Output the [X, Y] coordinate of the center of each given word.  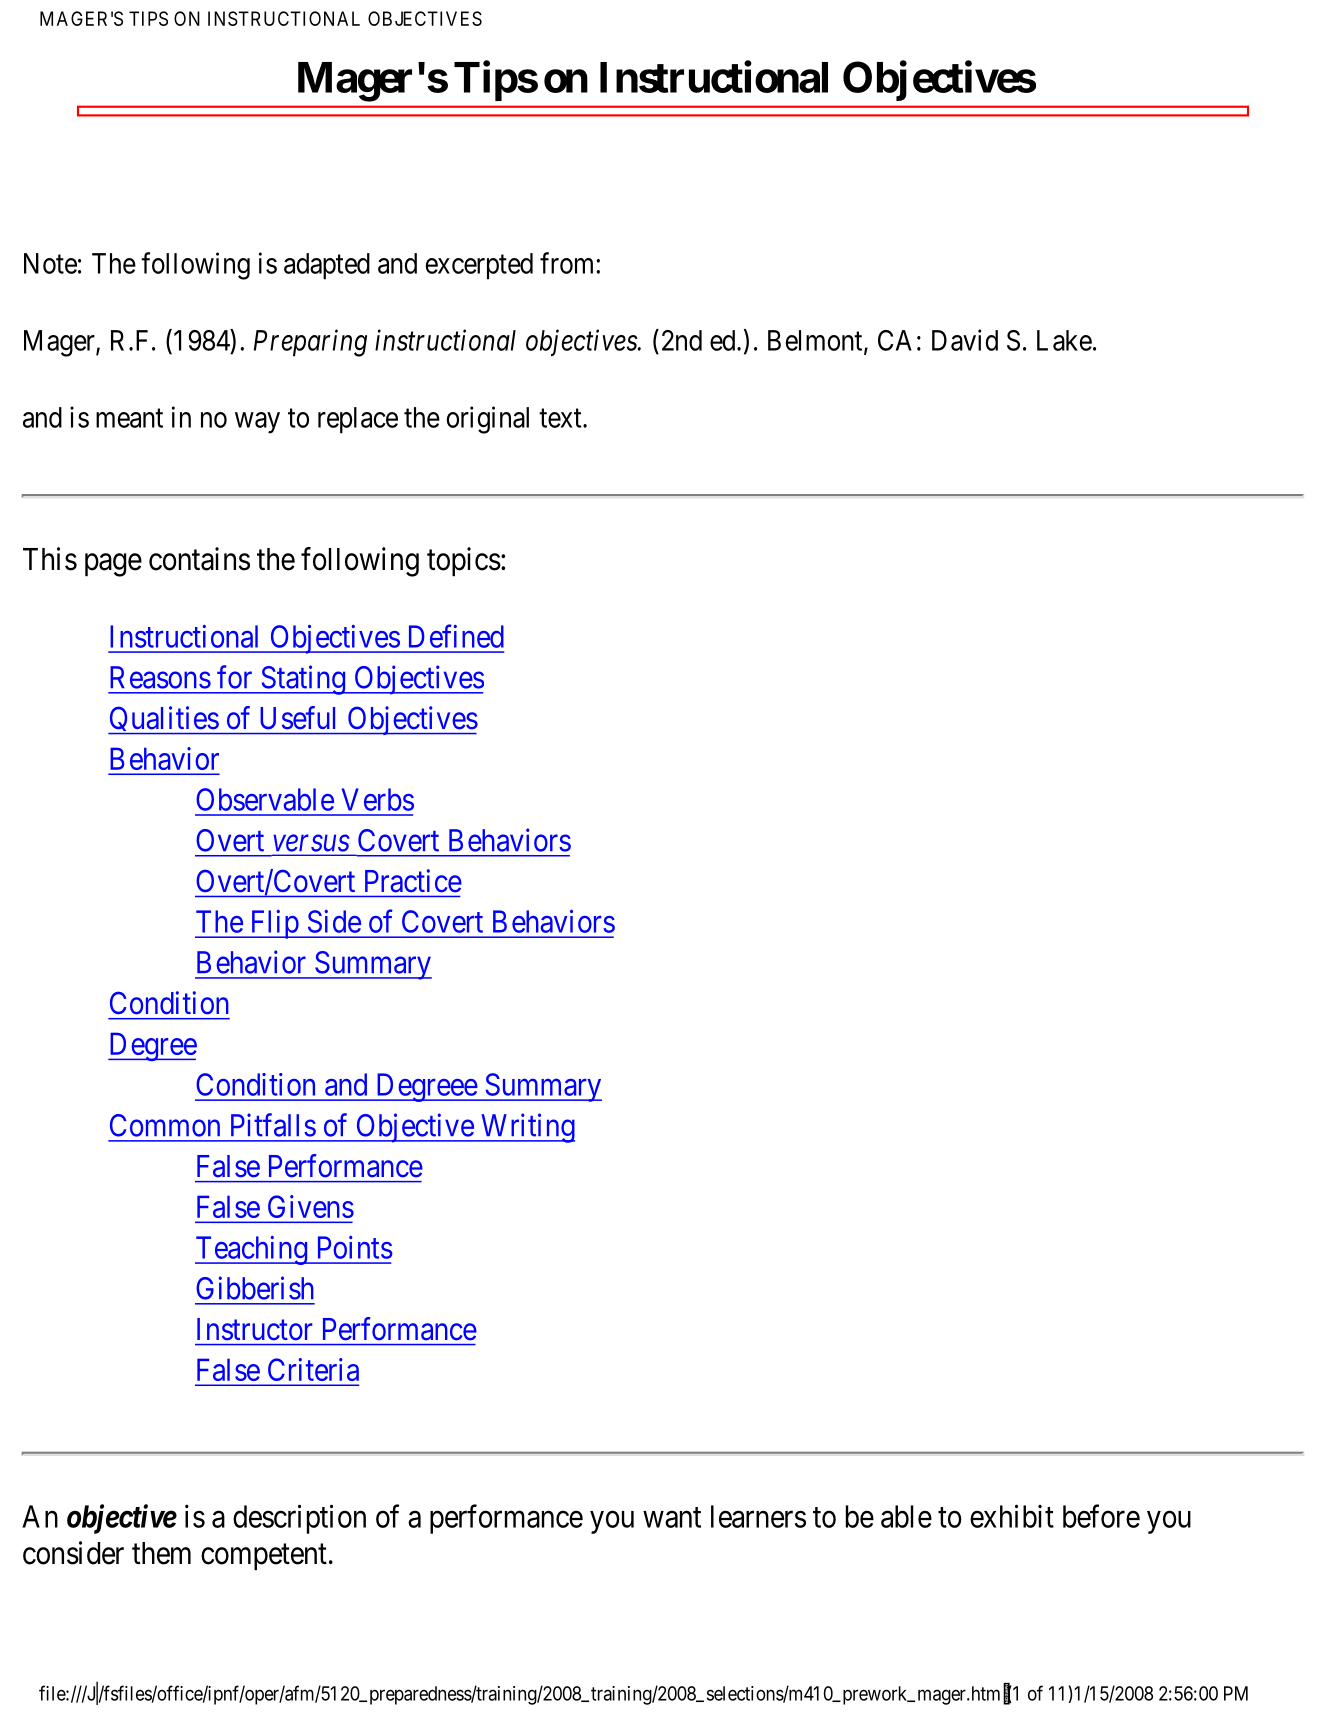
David [965, 340]
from [568, 263]
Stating [303, 680]
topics [464, 561]
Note [50, 263]
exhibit [1012, 1516]
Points [355, 1247]
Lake [1064, 340]
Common [165, 1125]
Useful [298, 717]
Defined [456, 636]
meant [129, 418]
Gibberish [255, 1288]
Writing [526, 1128]
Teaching [252, 1250]
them [161, 1553]
